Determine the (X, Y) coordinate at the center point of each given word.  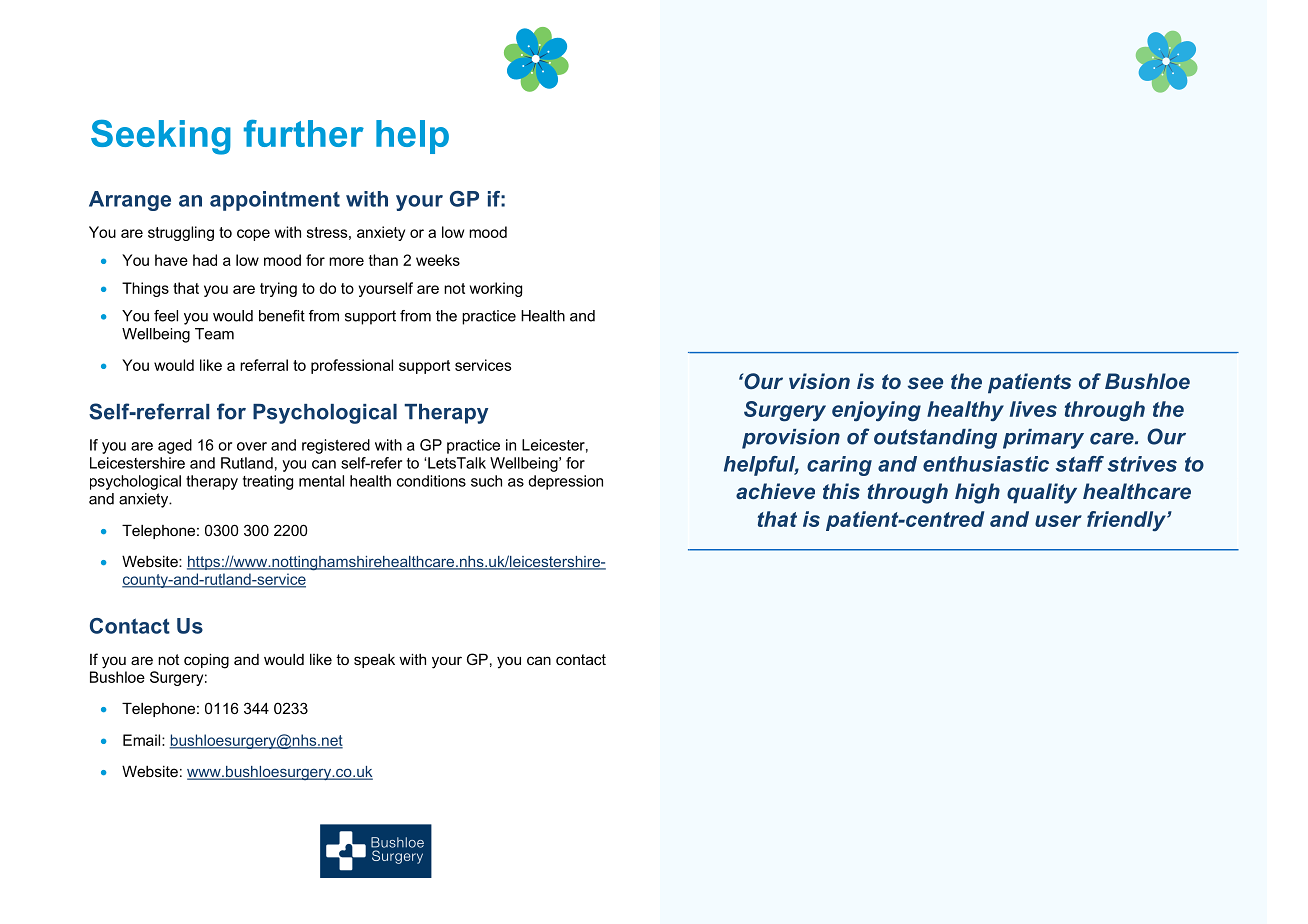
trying (278, 289)
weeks (438, 260)
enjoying (876, 411)
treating (268, 482)
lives (1033, 409)
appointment (275, 201)
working (496, 289)
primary (1043, 439)
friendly (1127, 521)
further (304, 133)
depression (565, 482)
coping (206, 661)
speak (374, 661)
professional (352, 366)
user (1058, 521)
